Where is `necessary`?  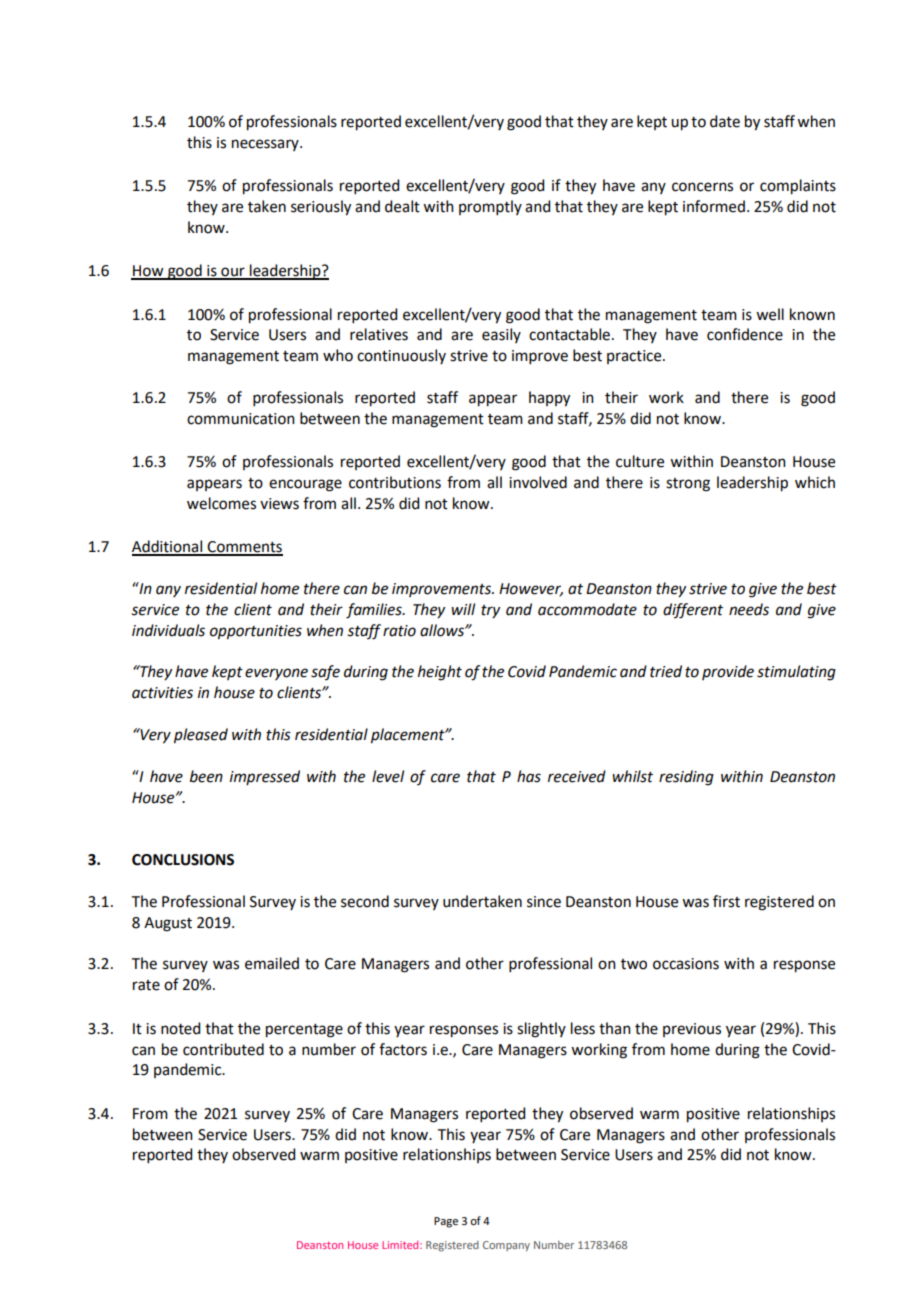
necessary is located at coordinates (266, 145).
